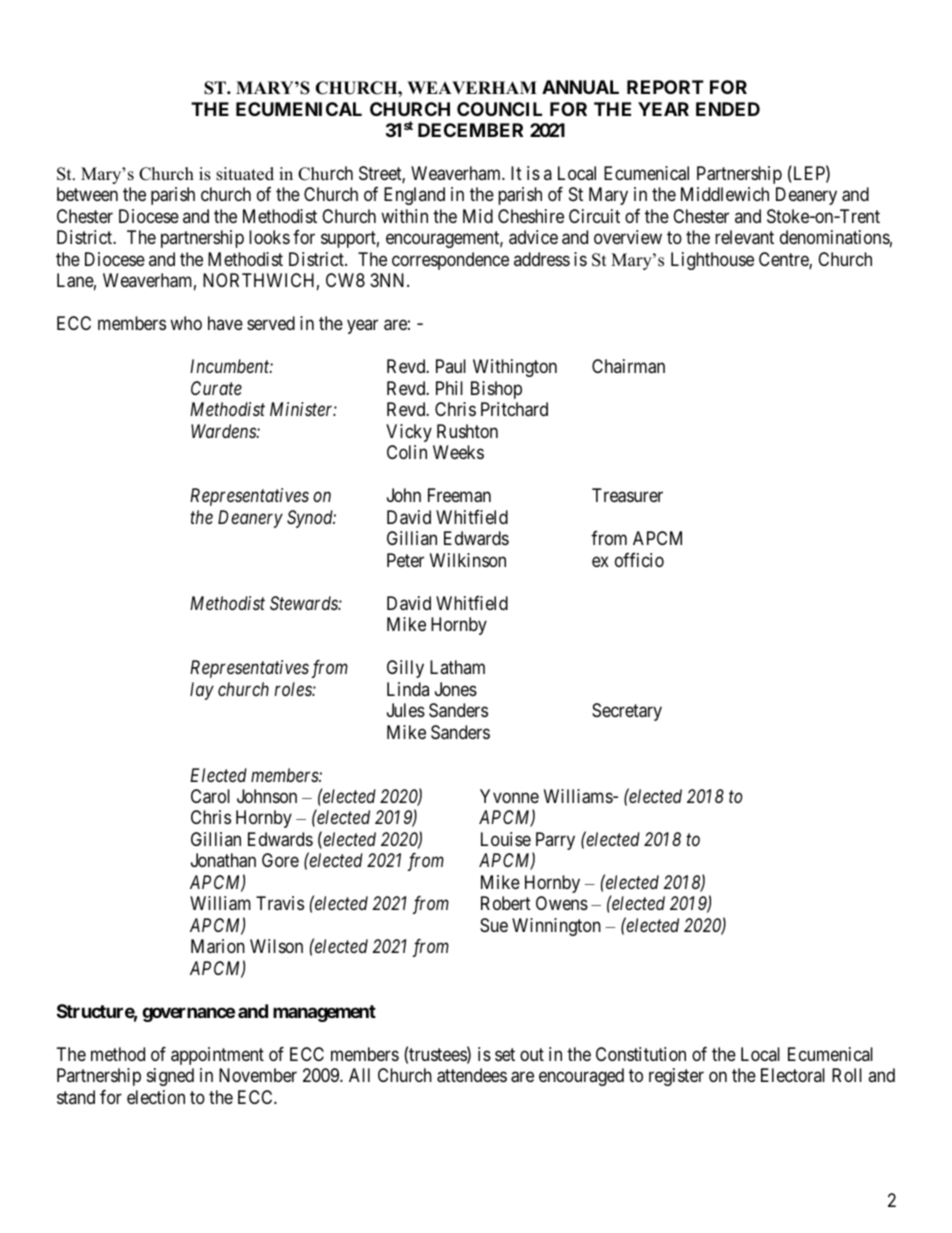  I want to click on situated, so click(245, 174).
